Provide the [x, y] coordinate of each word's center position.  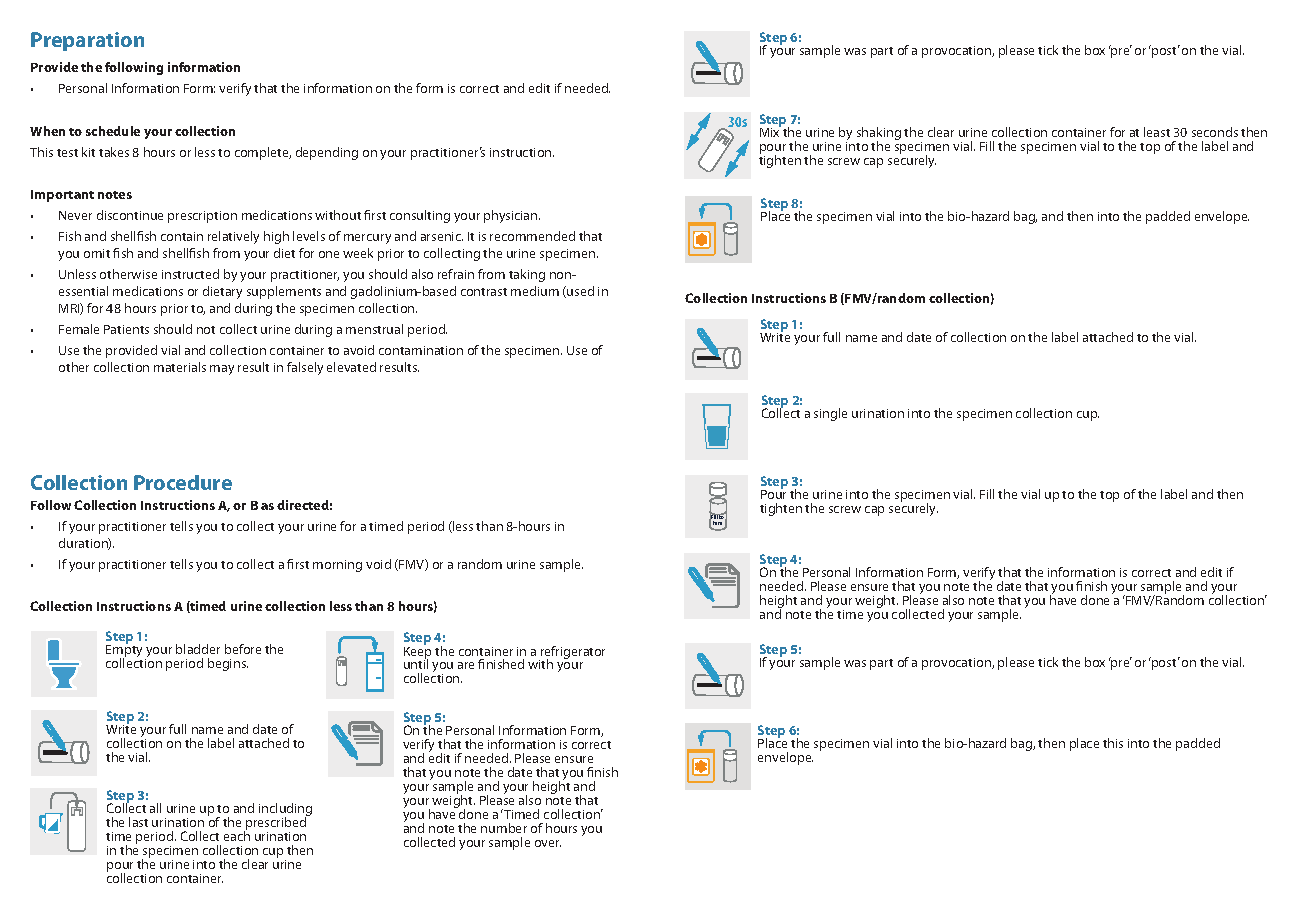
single [830, 414]
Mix [770, 131]
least [1157, 132]
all [155, 808]
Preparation [87, 41]
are [466, 665]
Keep [417, 652]
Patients [126, 329]
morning [337, 566]
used [579, 292]
